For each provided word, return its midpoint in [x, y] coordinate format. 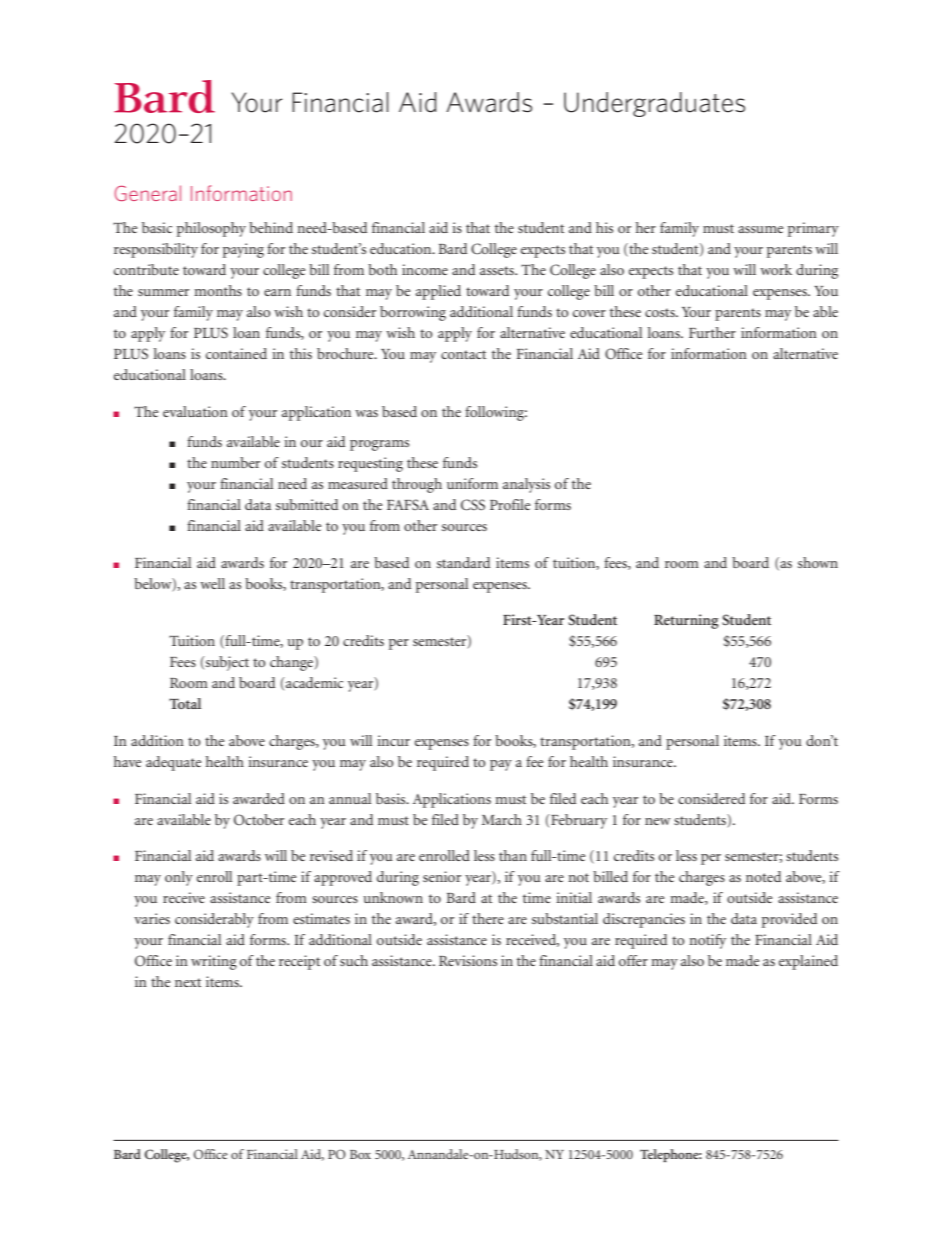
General [147, 193]
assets [498, 270]
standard [463, 562]
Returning [686, 621]
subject [226, 663]
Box [360, 1154]
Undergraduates [654, 104]
